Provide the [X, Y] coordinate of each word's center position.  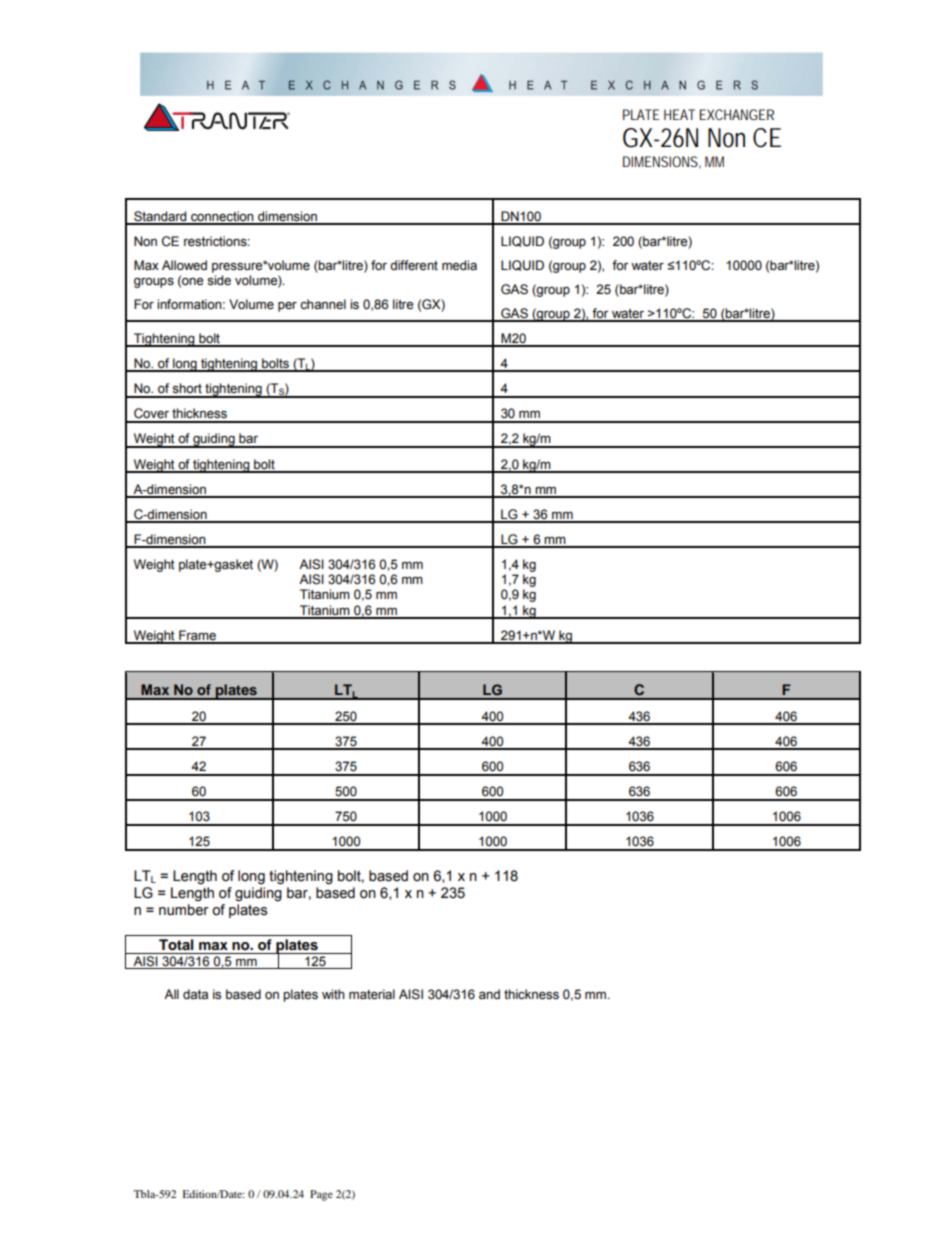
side [219, 280]
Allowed [184, 265]
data [195, 994]
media [459, 265]
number [184, 910]
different [414, 265]
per [287, 306]
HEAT [679, 114]
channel [323, 304]
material [372, 994]
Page [321, 1195]
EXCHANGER [737, 114]
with [333, 994]
